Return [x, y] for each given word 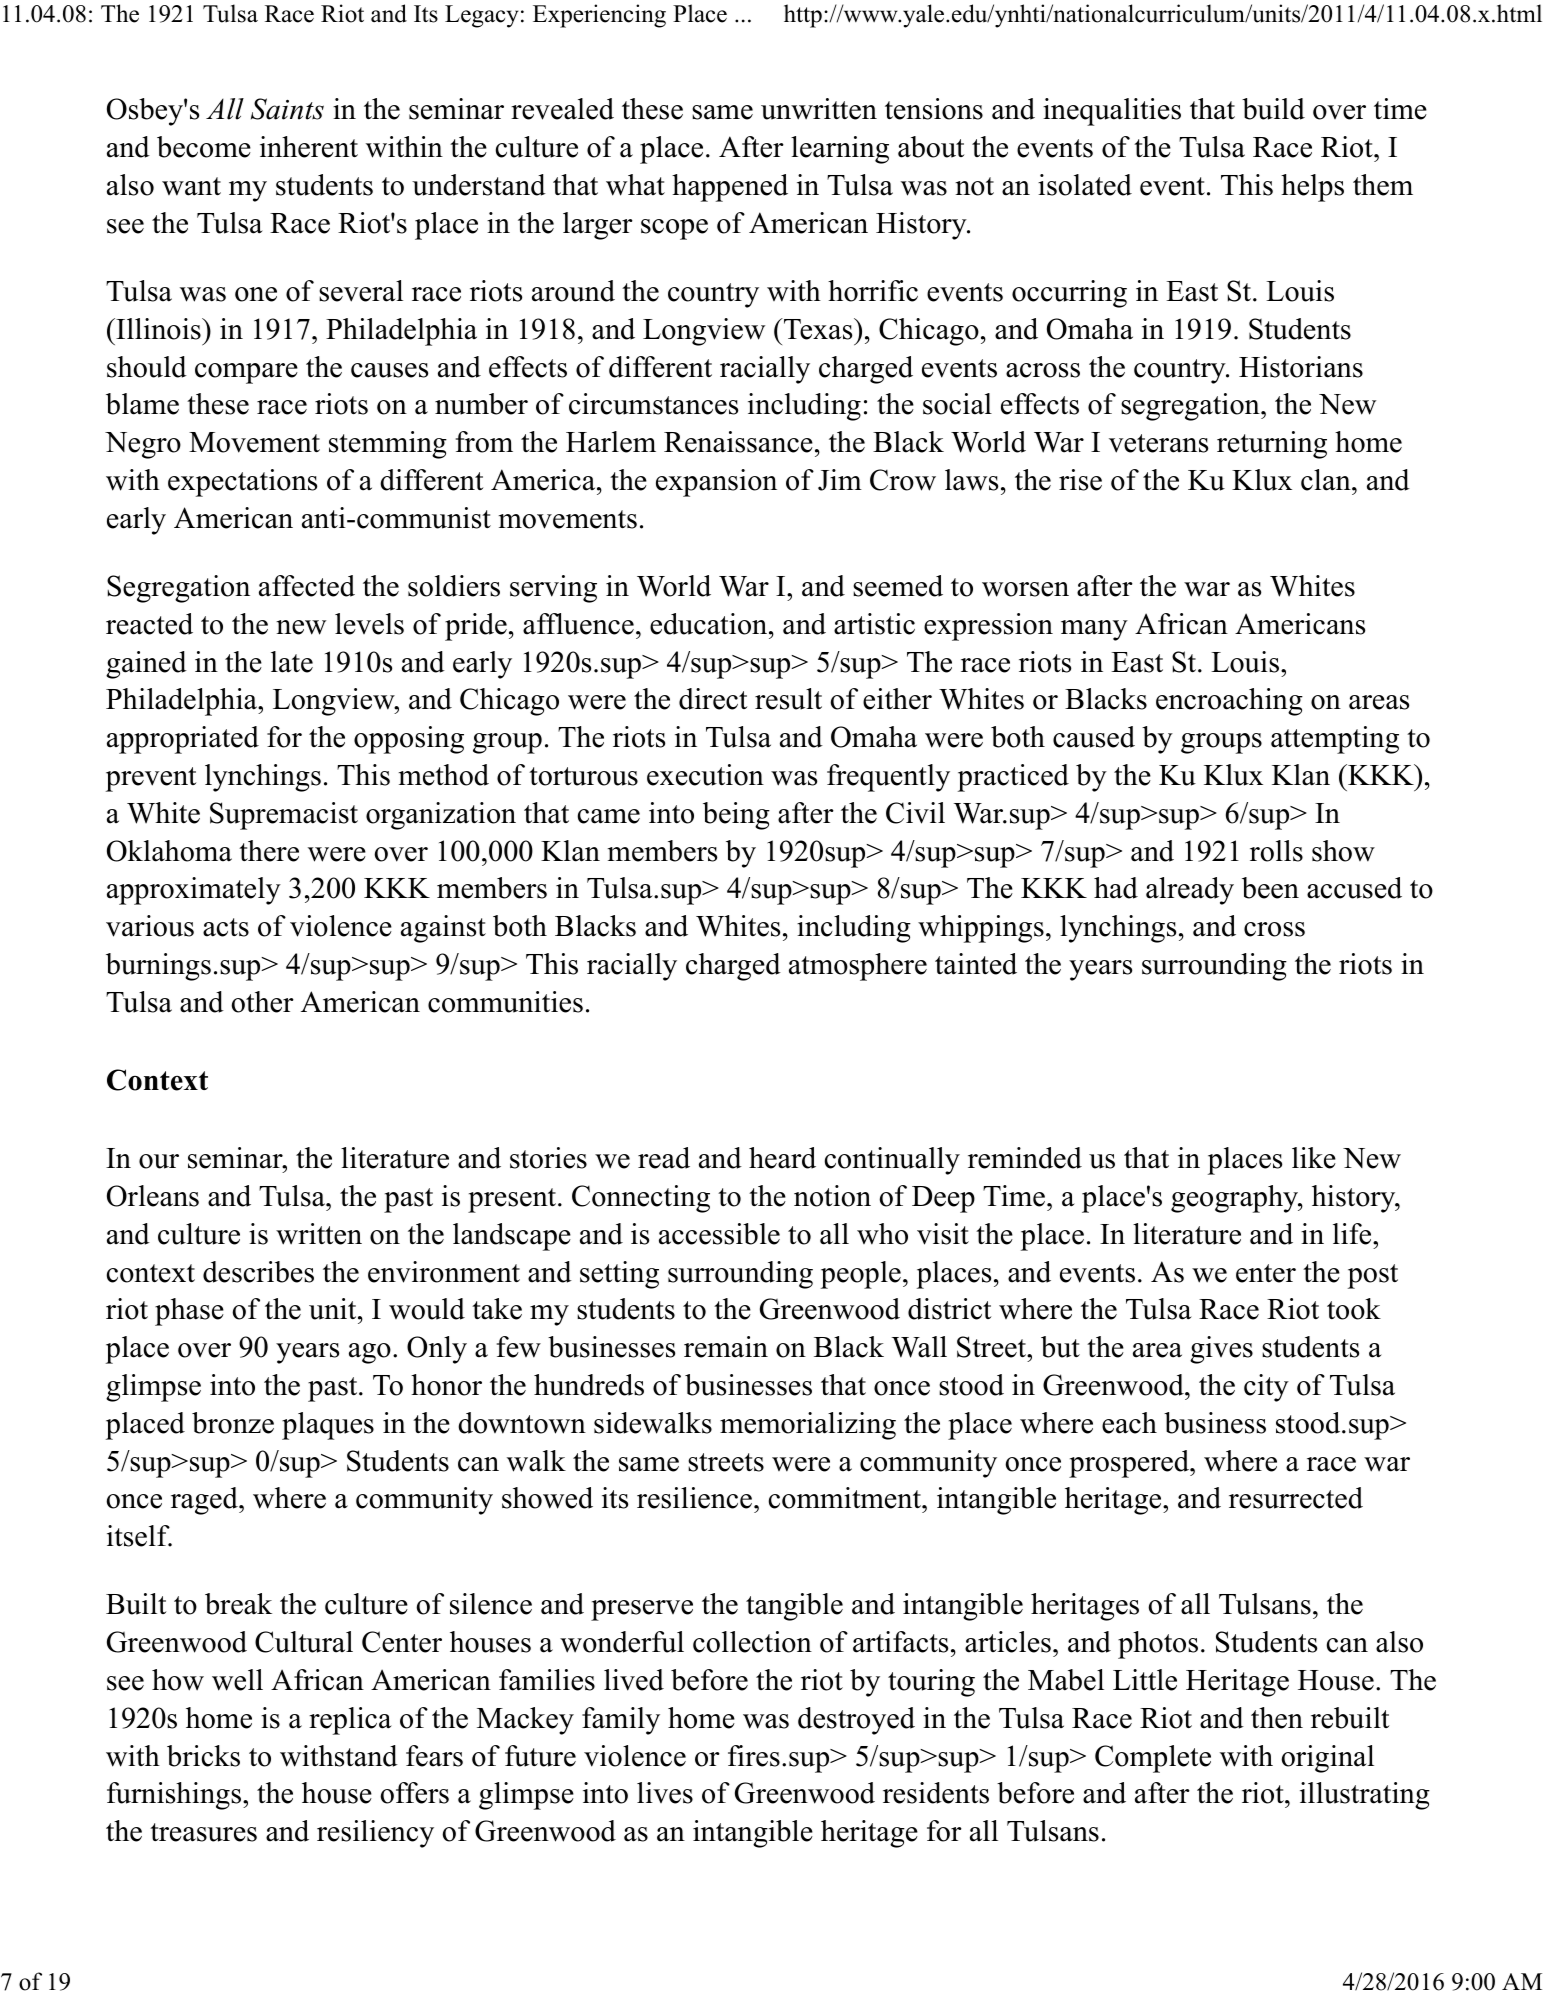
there [269, 851]
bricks [203, 1756]
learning [840, 150]
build [1273, 109]
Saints [287, 109]
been [1270, 888]
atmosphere [858, 967]
